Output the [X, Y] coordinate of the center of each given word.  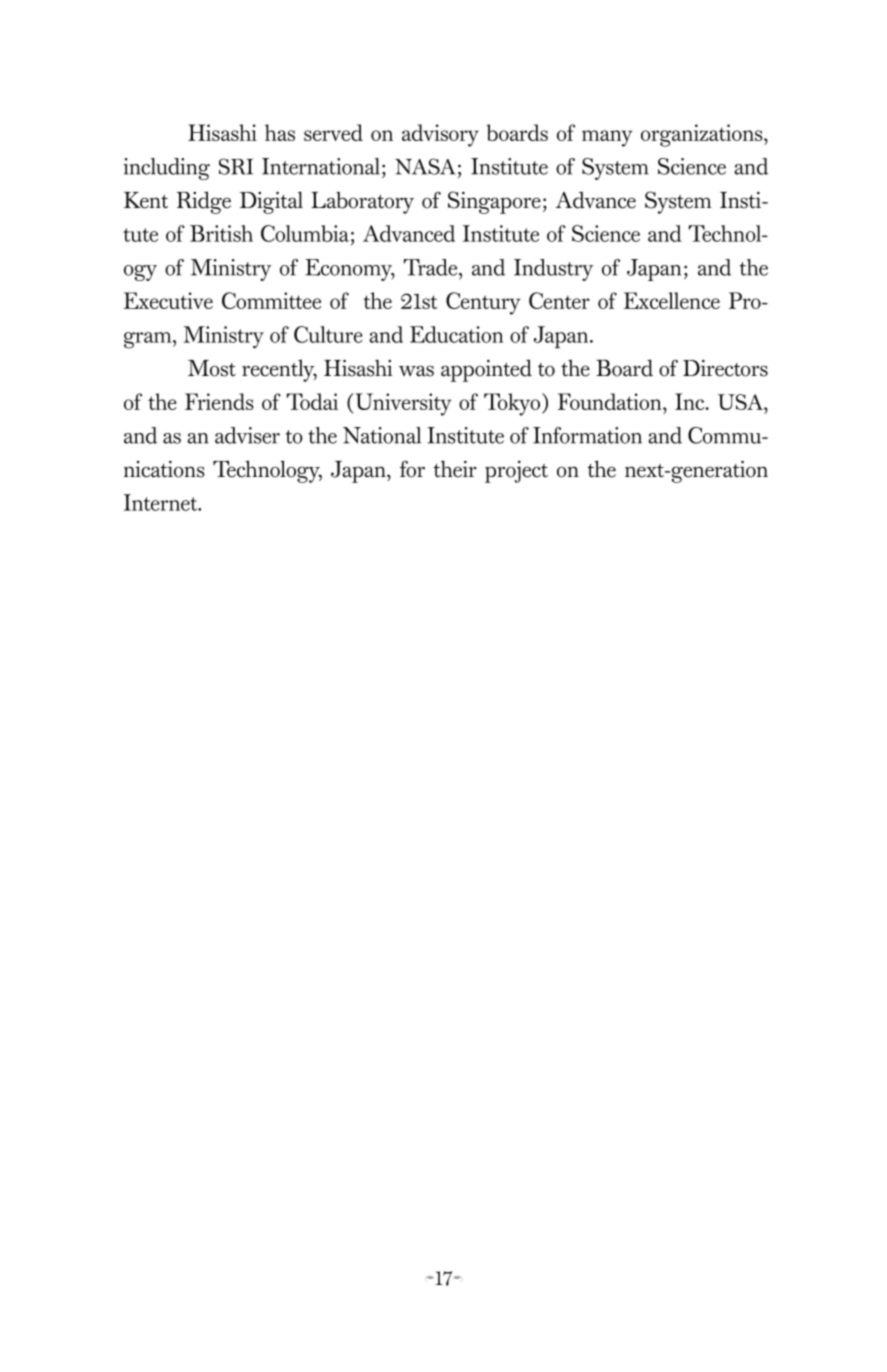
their [455, 469]
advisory [440, 135]
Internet [161, 502]
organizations [703, 135]
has [280, 132]
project [516, 471]
